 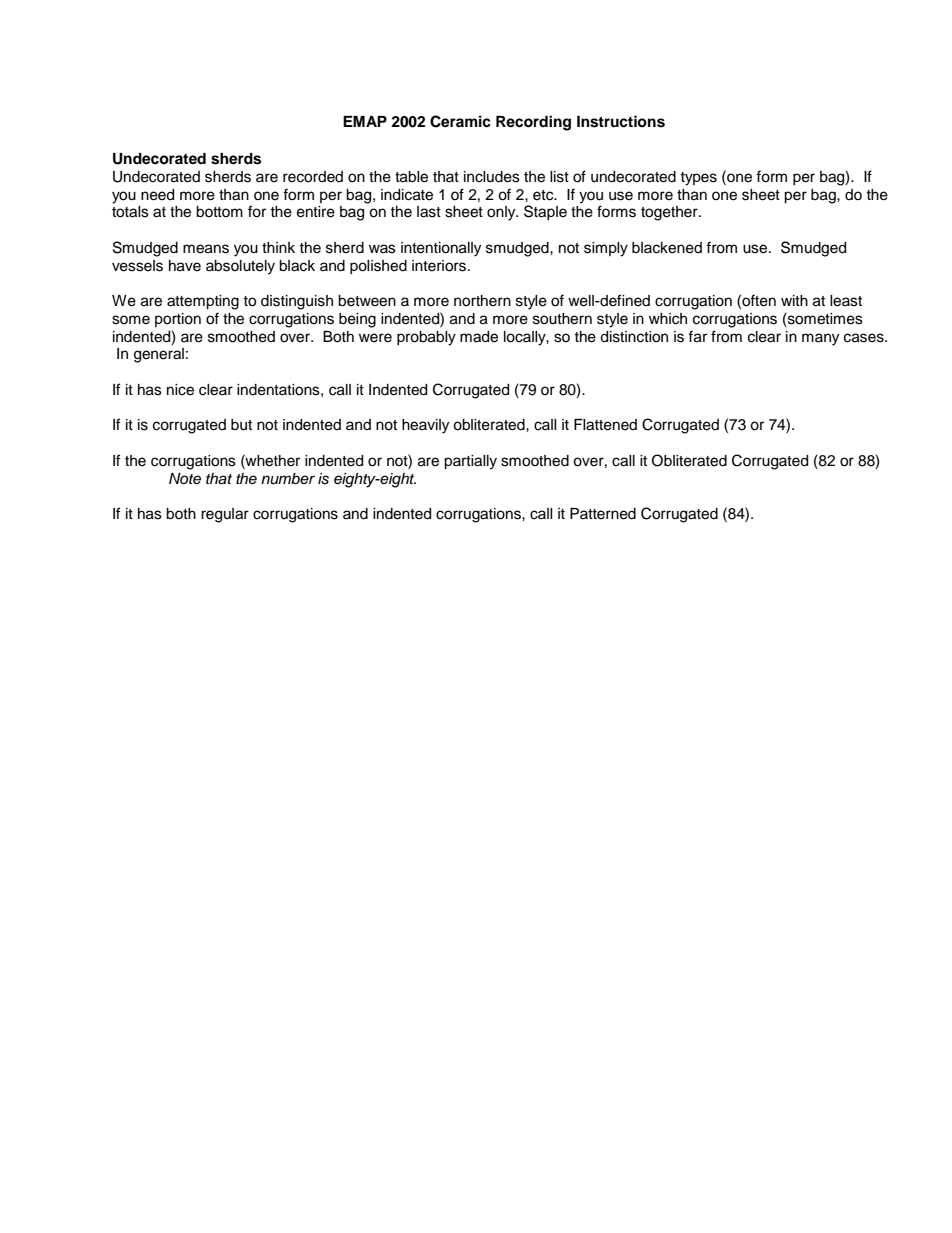 What do you see at coordinates (533, 123) in the page?
I see `Recording` at bounding box center [533, 123].
